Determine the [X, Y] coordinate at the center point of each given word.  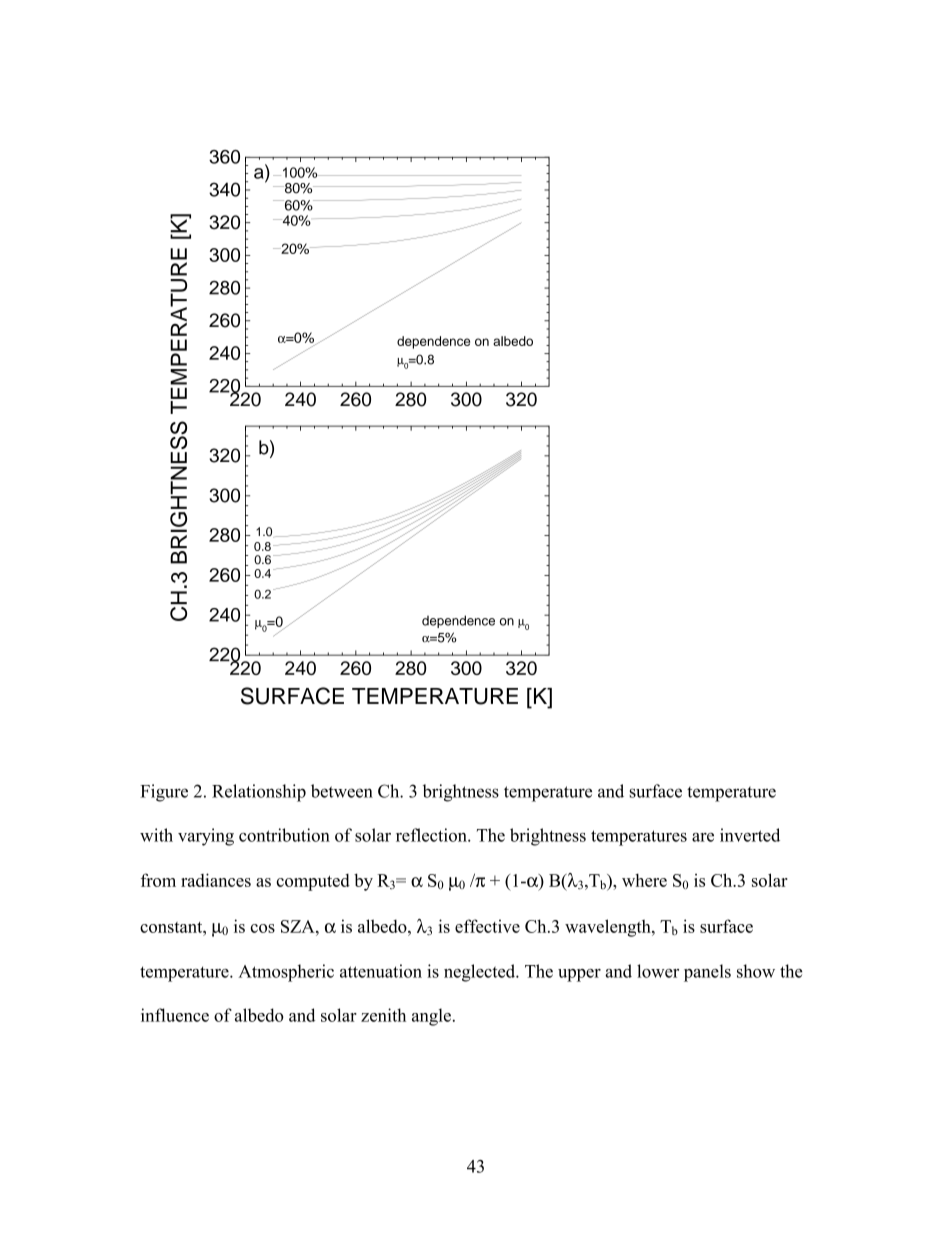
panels [707, 973]
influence [175, 1015]
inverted [750, 835]
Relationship [259, 793]
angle [431, 1017]
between [342, 791]
